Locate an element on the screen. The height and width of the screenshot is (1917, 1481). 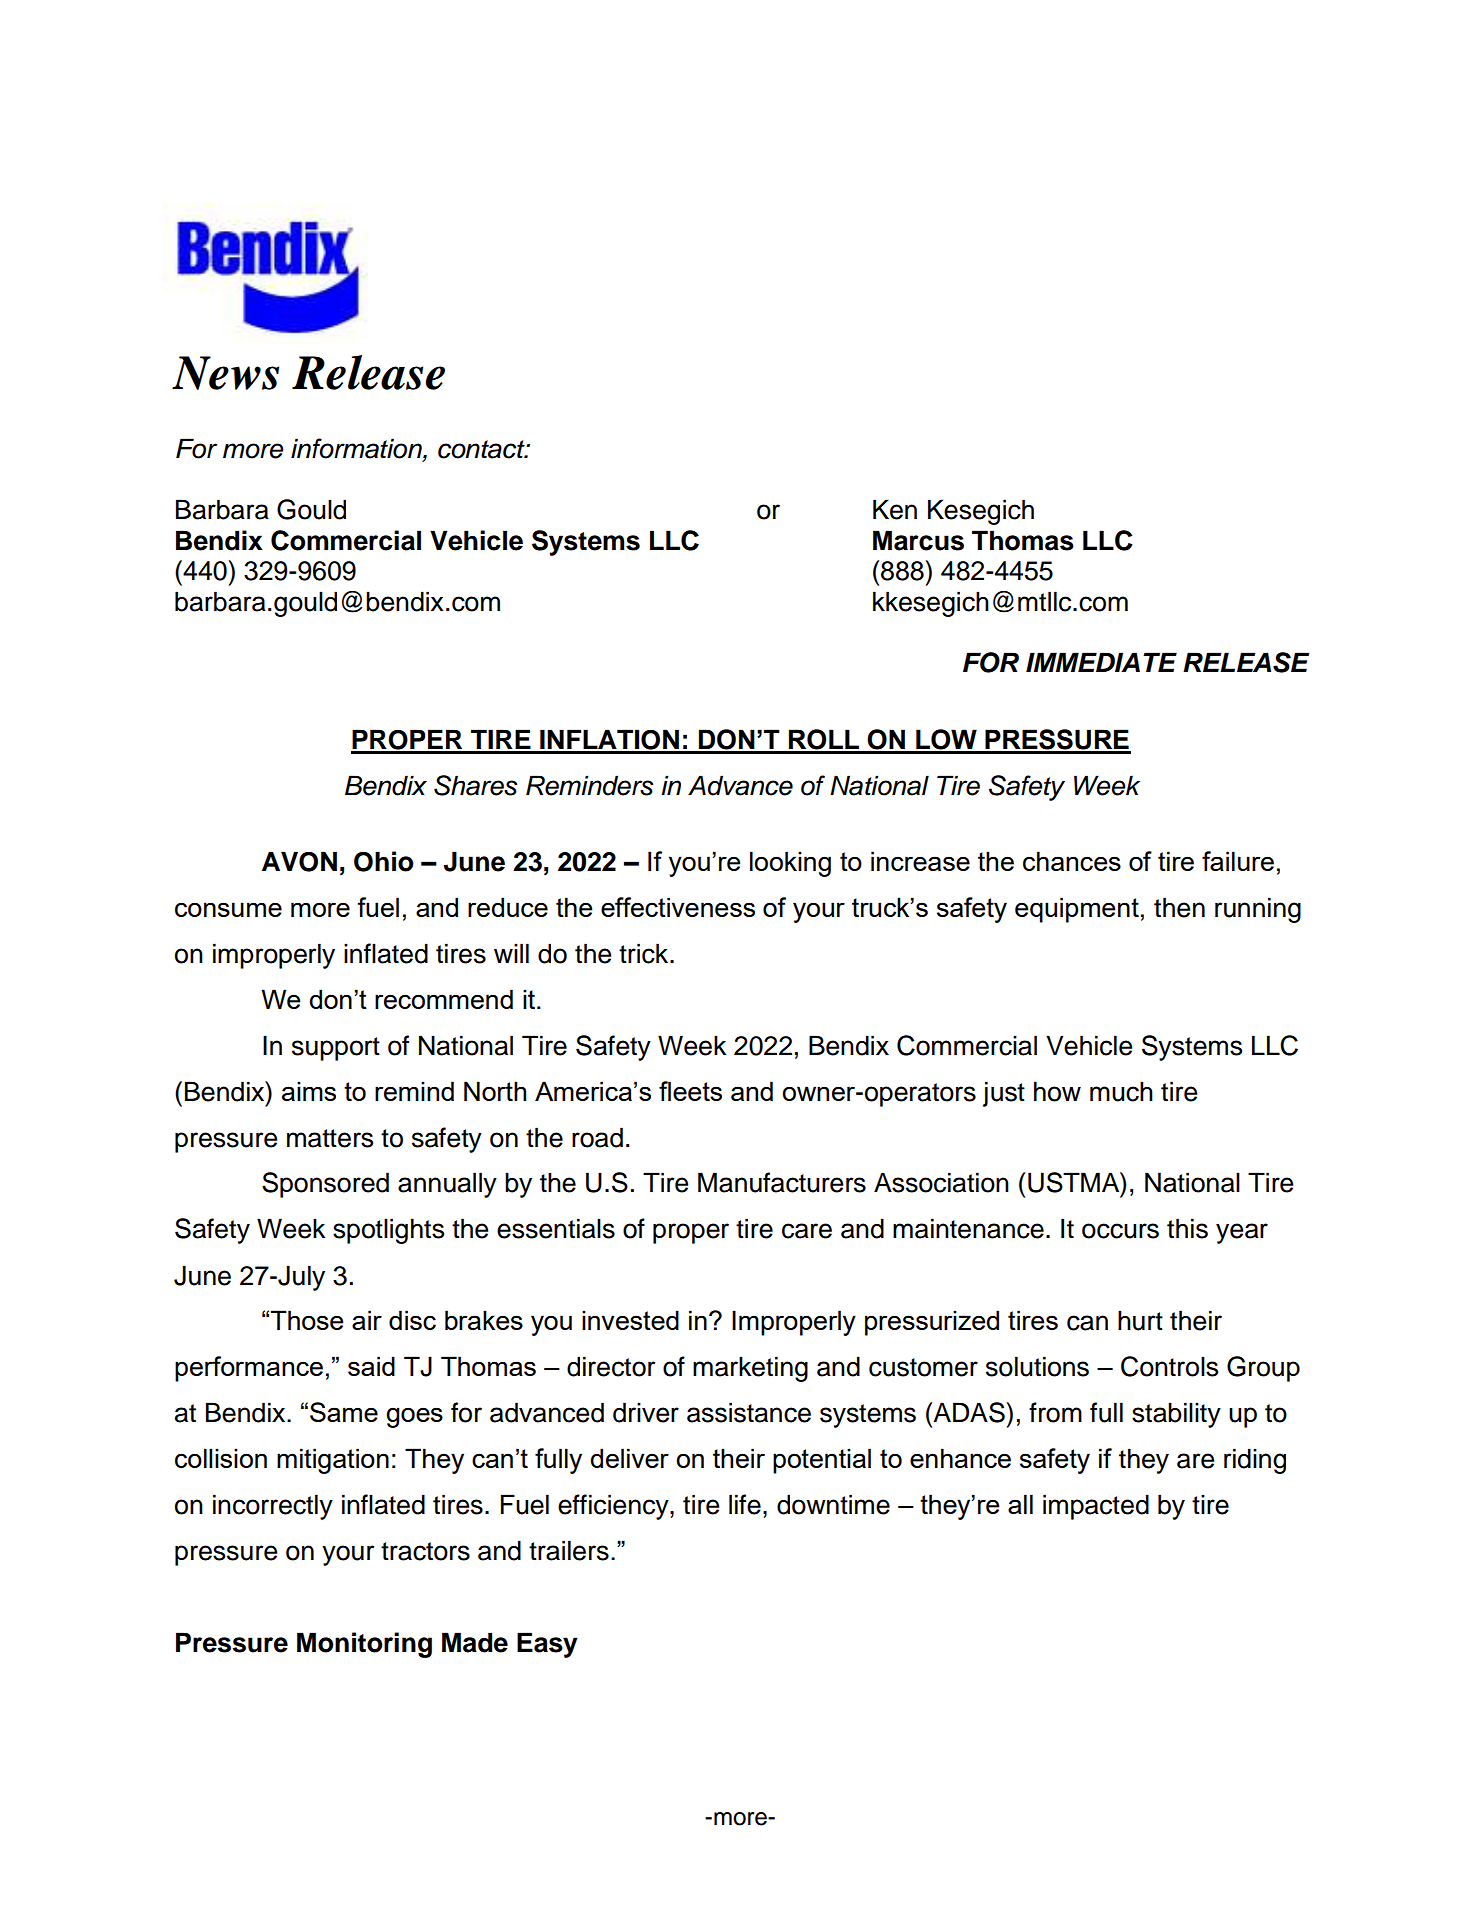
care is located at coordinates (807, 1231).
